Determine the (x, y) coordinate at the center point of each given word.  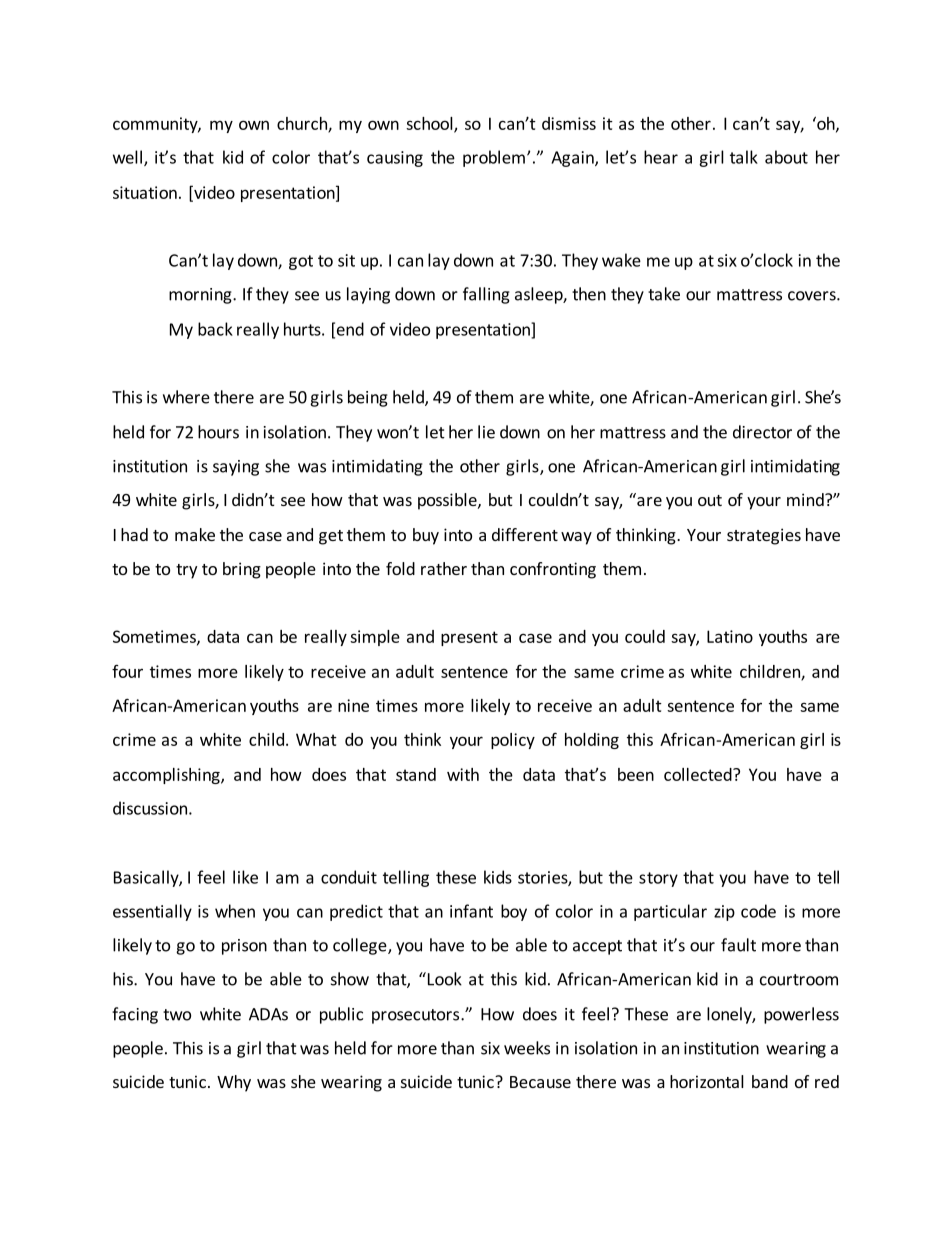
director (762, 432)
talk (744, 157)
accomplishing (167, 776)
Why (234, 1083)
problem (494, 158)
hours (218, 432)
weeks (527, 1048)
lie (486, 432)
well (127, 157)
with (463, 774)
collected (699, 774)
